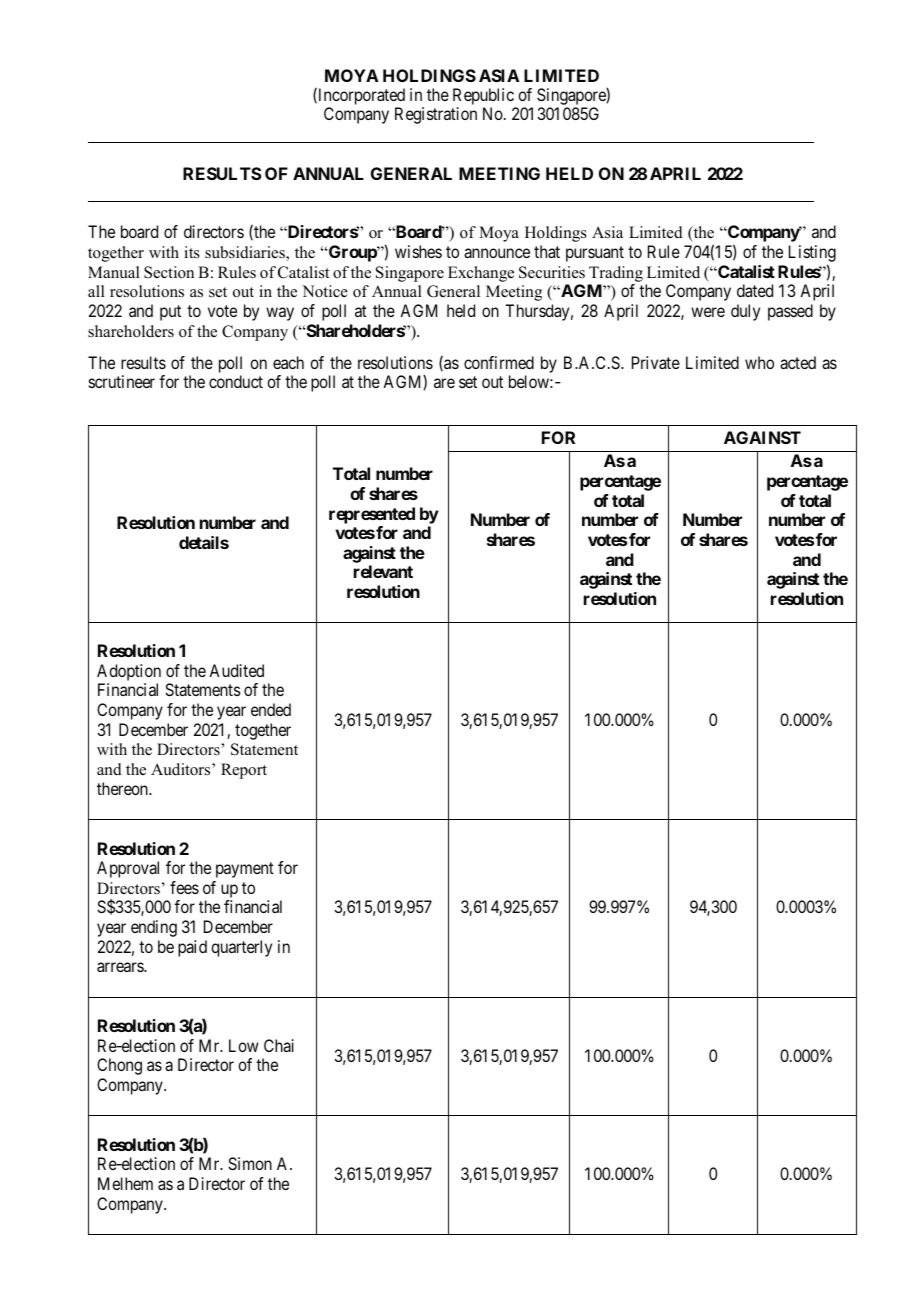 The width and height of the screenshot is (924, 1308). I want to click on its, so click(192, 252).
